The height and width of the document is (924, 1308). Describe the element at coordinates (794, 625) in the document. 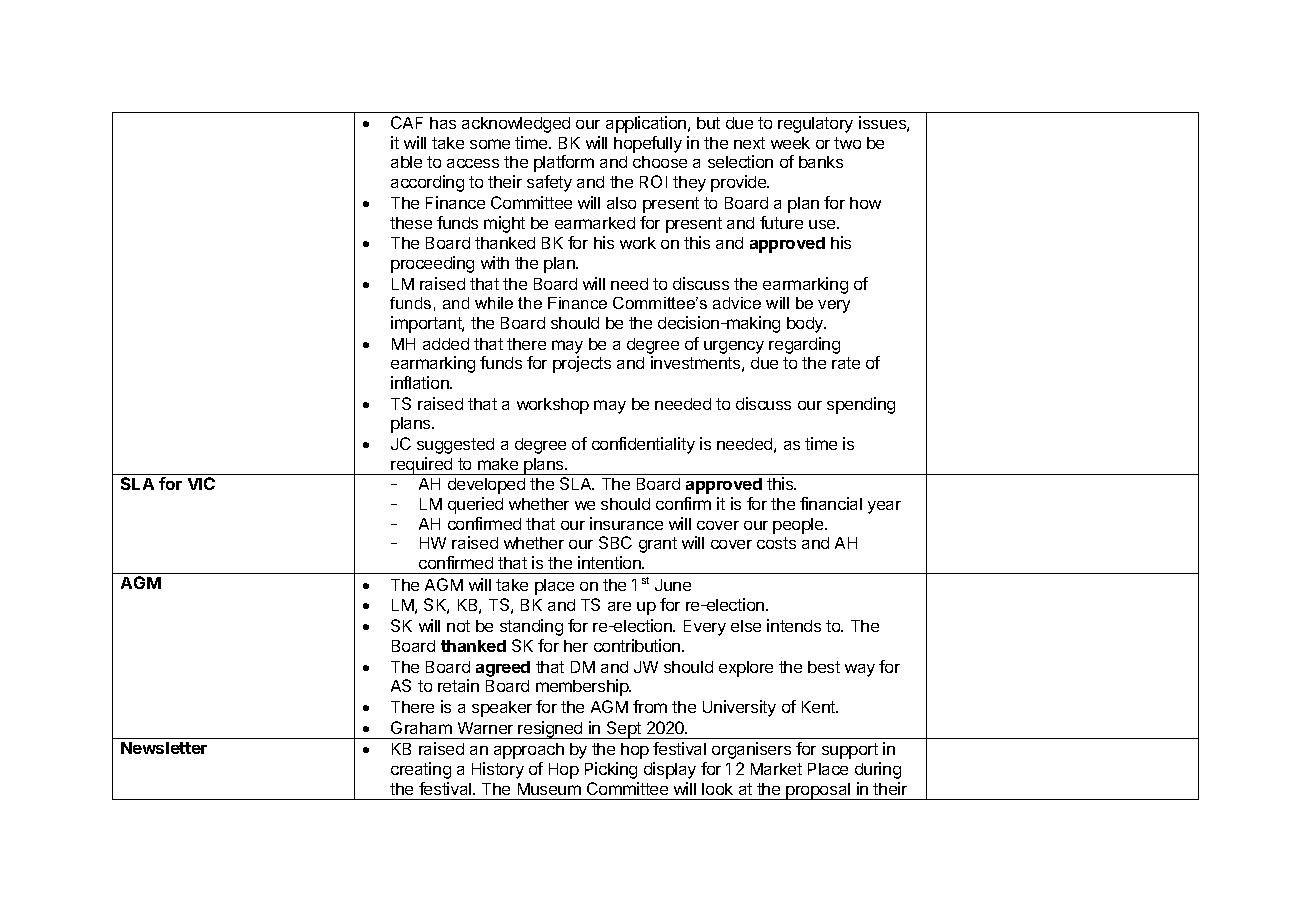

I see `intends` at that location.
